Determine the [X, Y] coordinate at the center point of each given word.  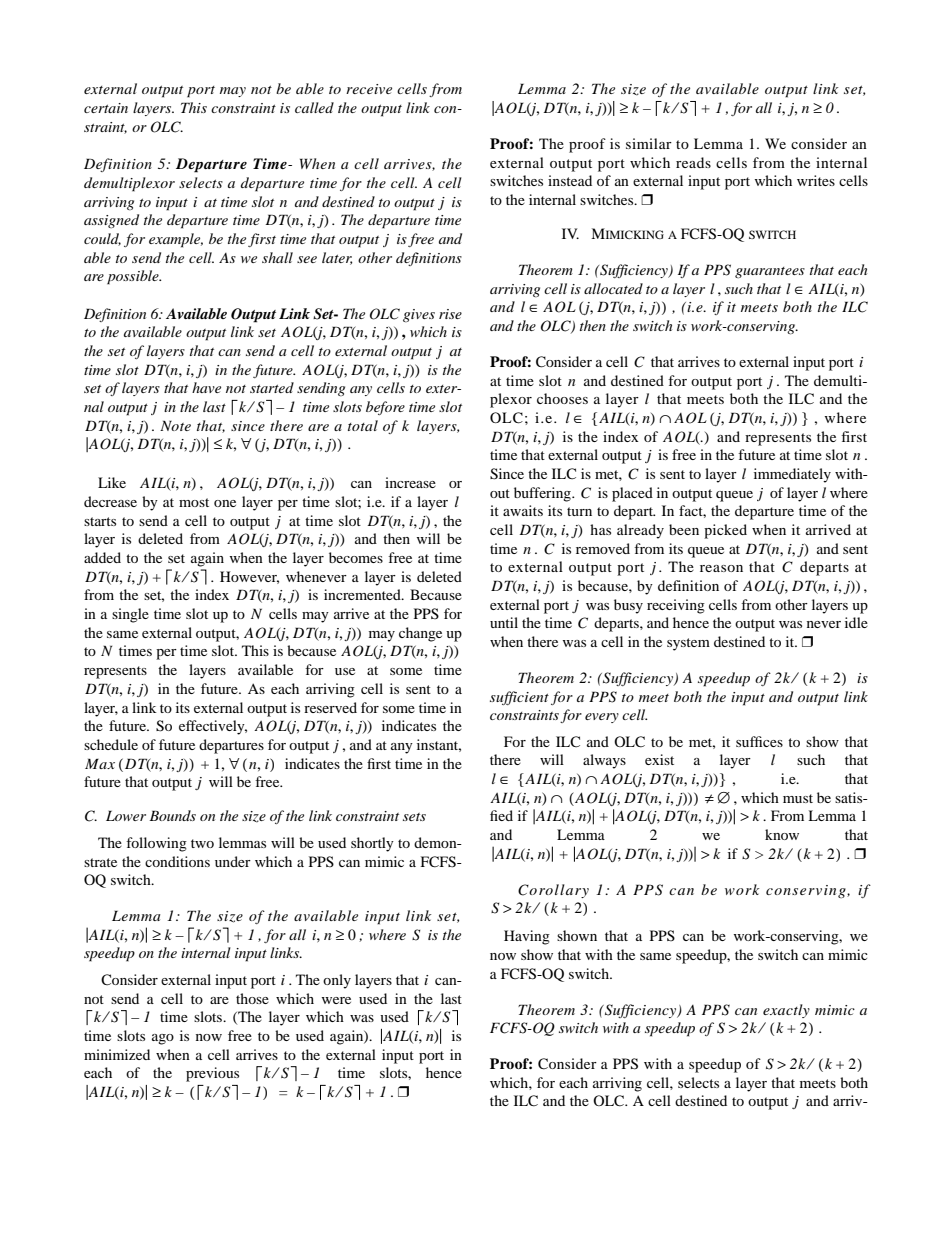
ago [163, 1039]
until [504, 622]
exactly [786, 1011]
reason [721, 568]
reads [693, 162]
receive [369, 89]
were [336, 1000]
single [130, 615]
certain [106, 108]
